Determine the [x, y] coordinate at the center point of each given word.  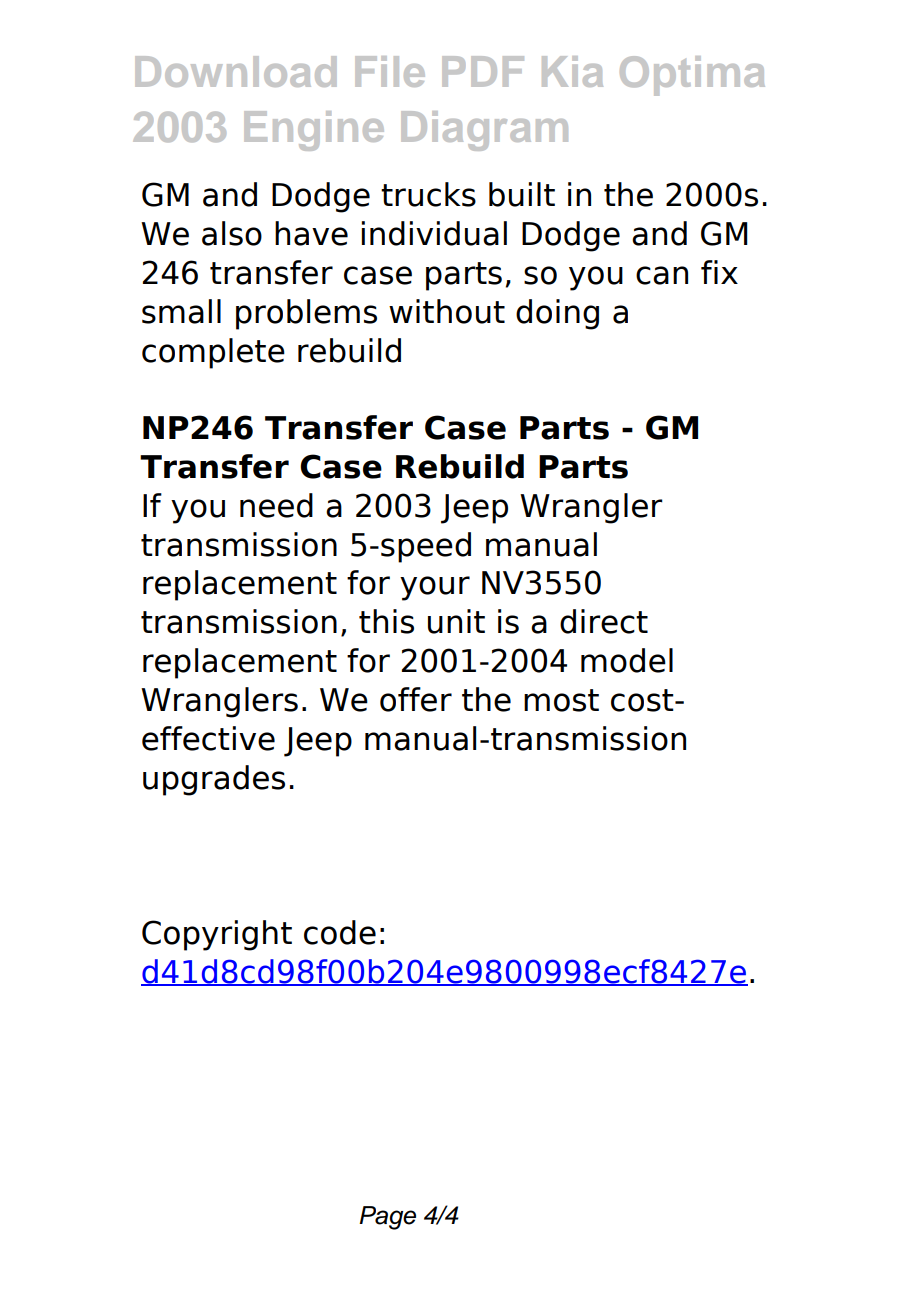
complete [213, 353]
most [561, 700]
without [447, 311]
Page [387, 1218]
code [340, 932]
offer [416, 699]
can [662, 275]
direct [604, 621]
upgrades [214, 780]
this [386, 621]
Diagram [484, 131]
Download [235, 71]
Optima [692, 76]
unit [456, 621]
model [627, 660]
